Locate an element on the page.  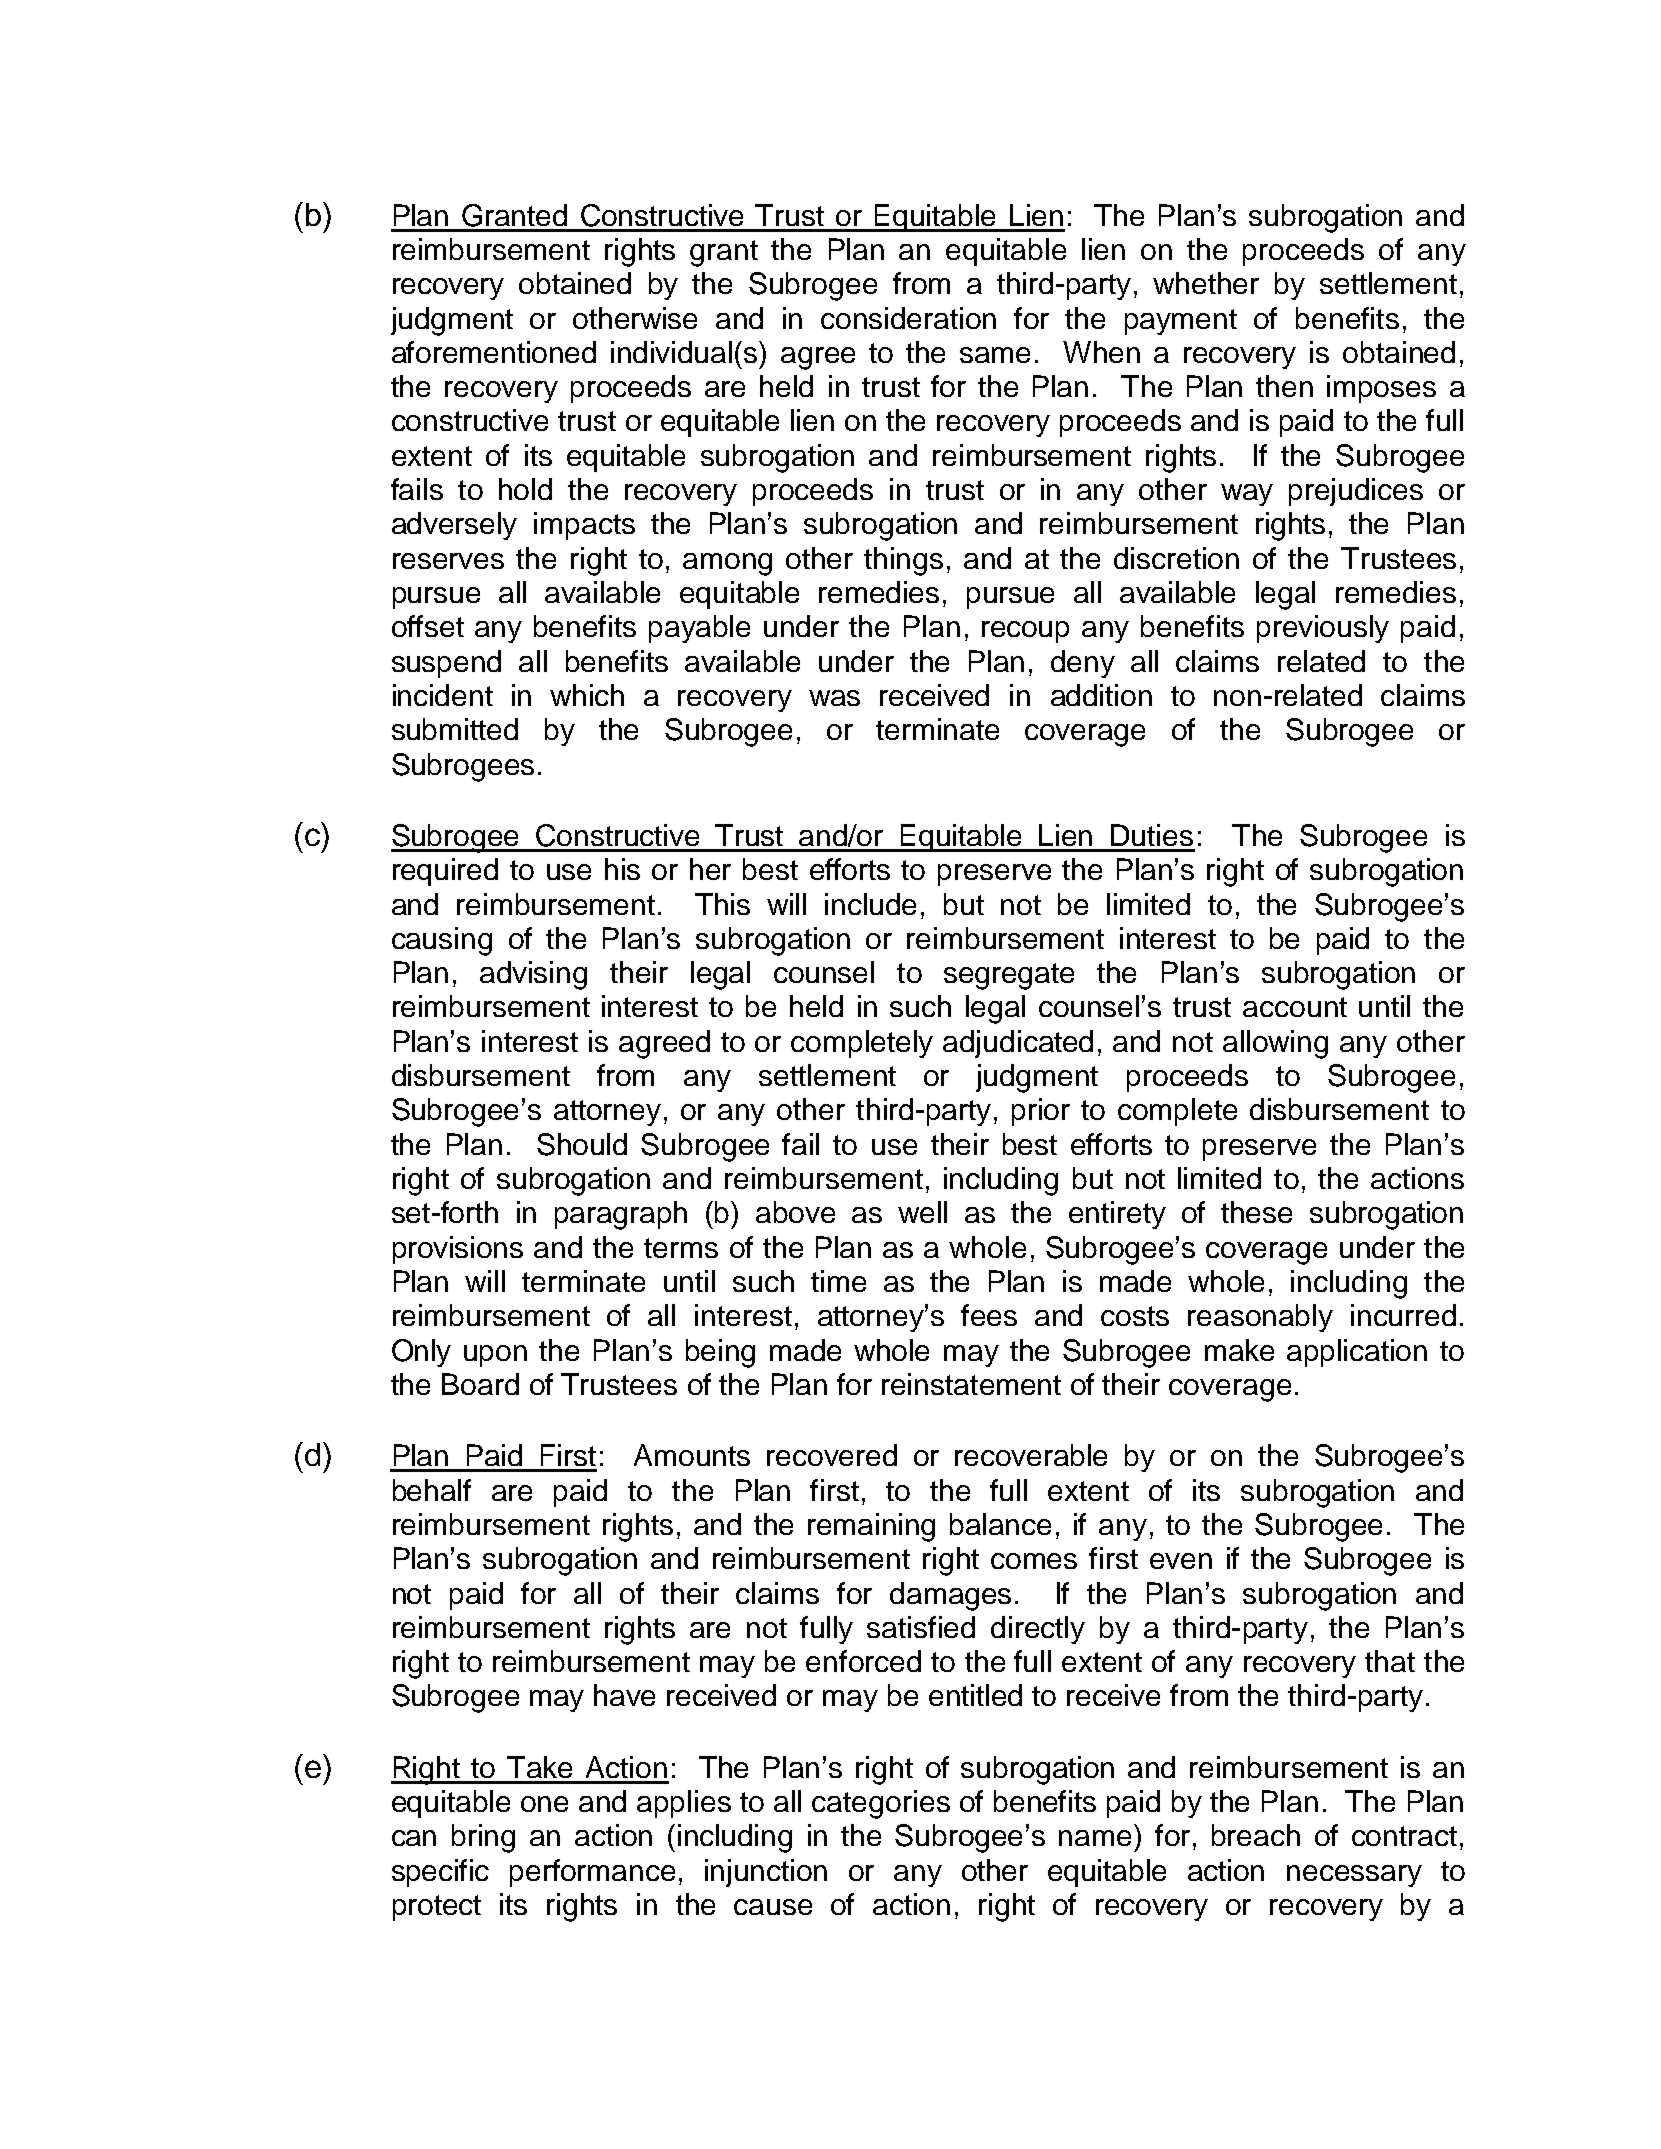
aforementioned is located at coordinates (494, 352).
